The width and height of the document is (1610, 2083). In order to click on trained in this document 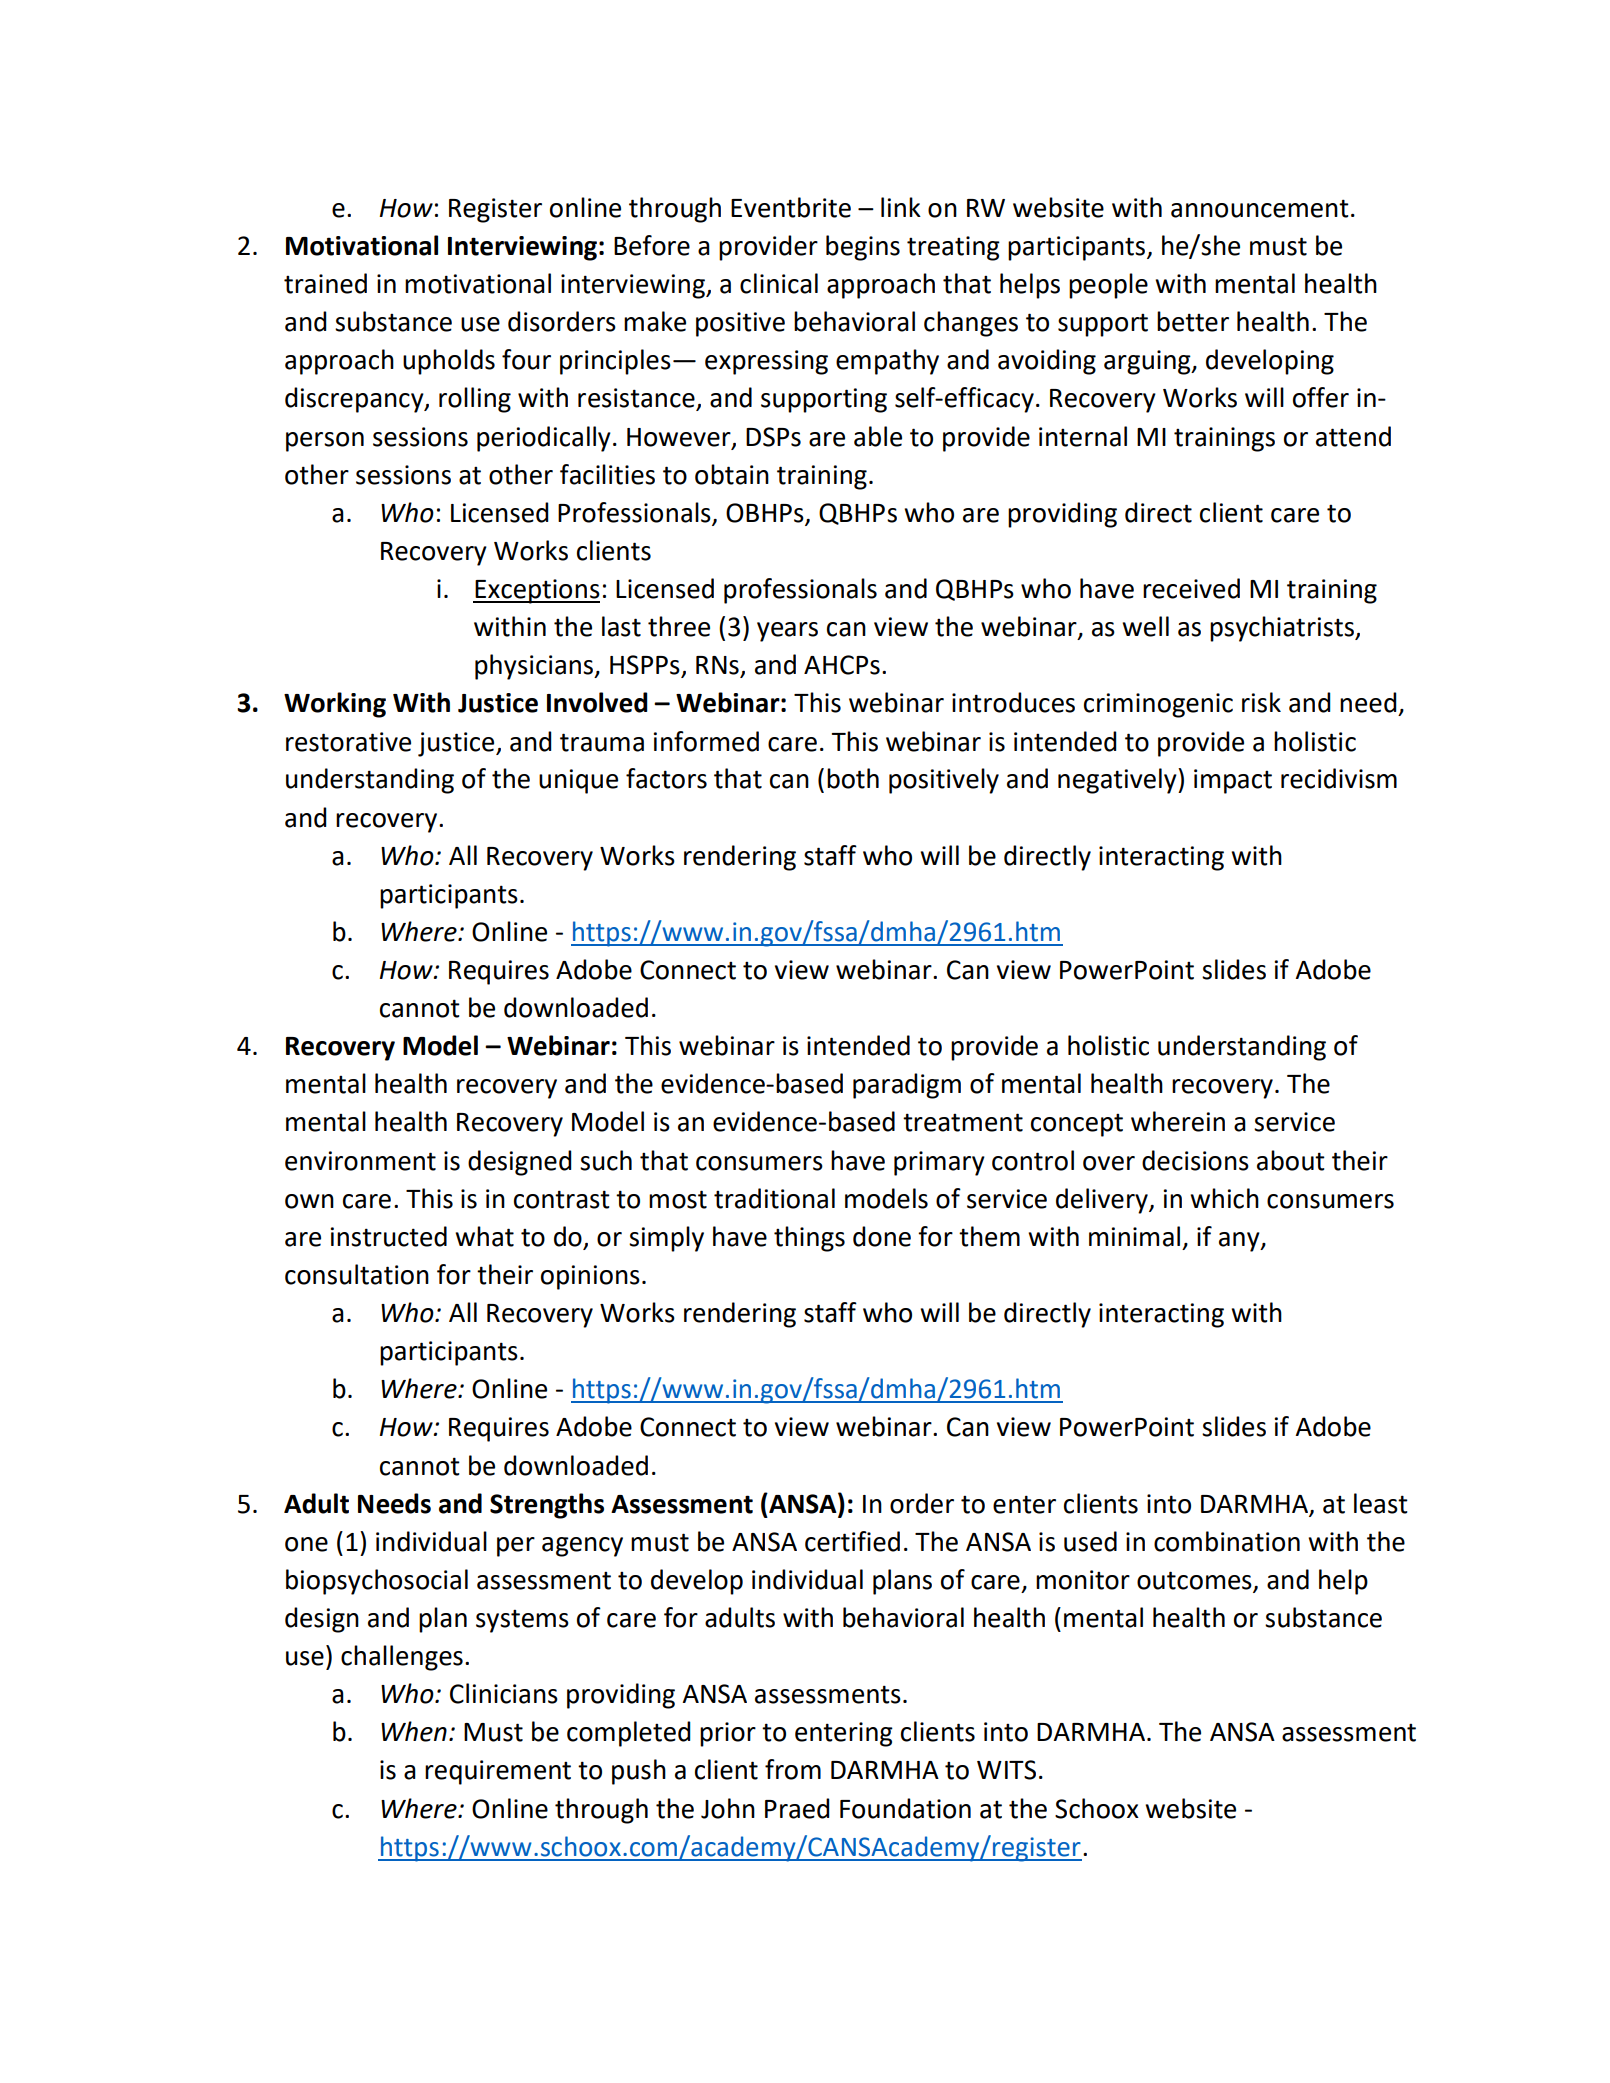, I will do `click(325, 283)`.
